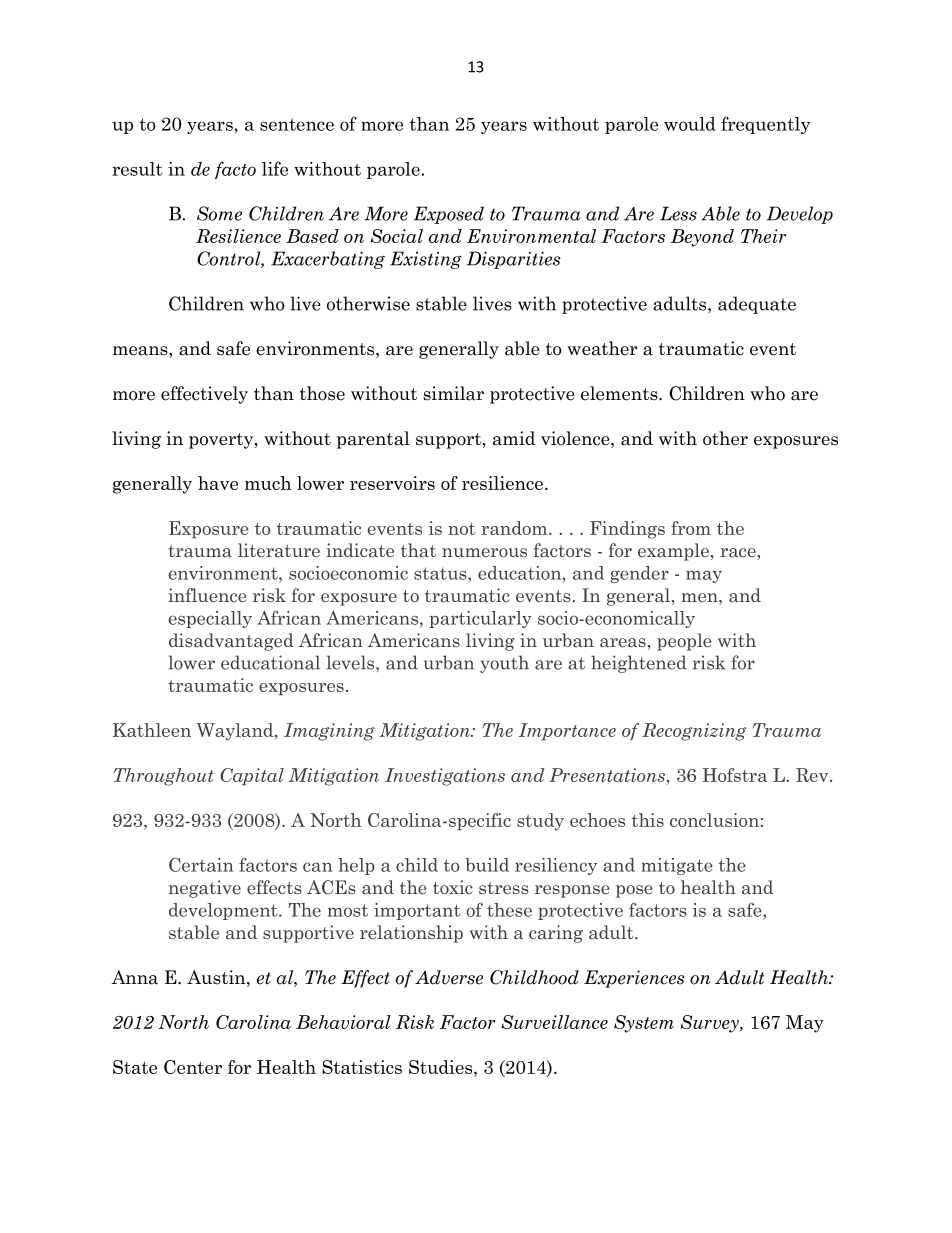 The image size is (952, 1233). What do you see at coordinates (504, 664) in the page?
I see `youth` at bounding box center [504, 664].
